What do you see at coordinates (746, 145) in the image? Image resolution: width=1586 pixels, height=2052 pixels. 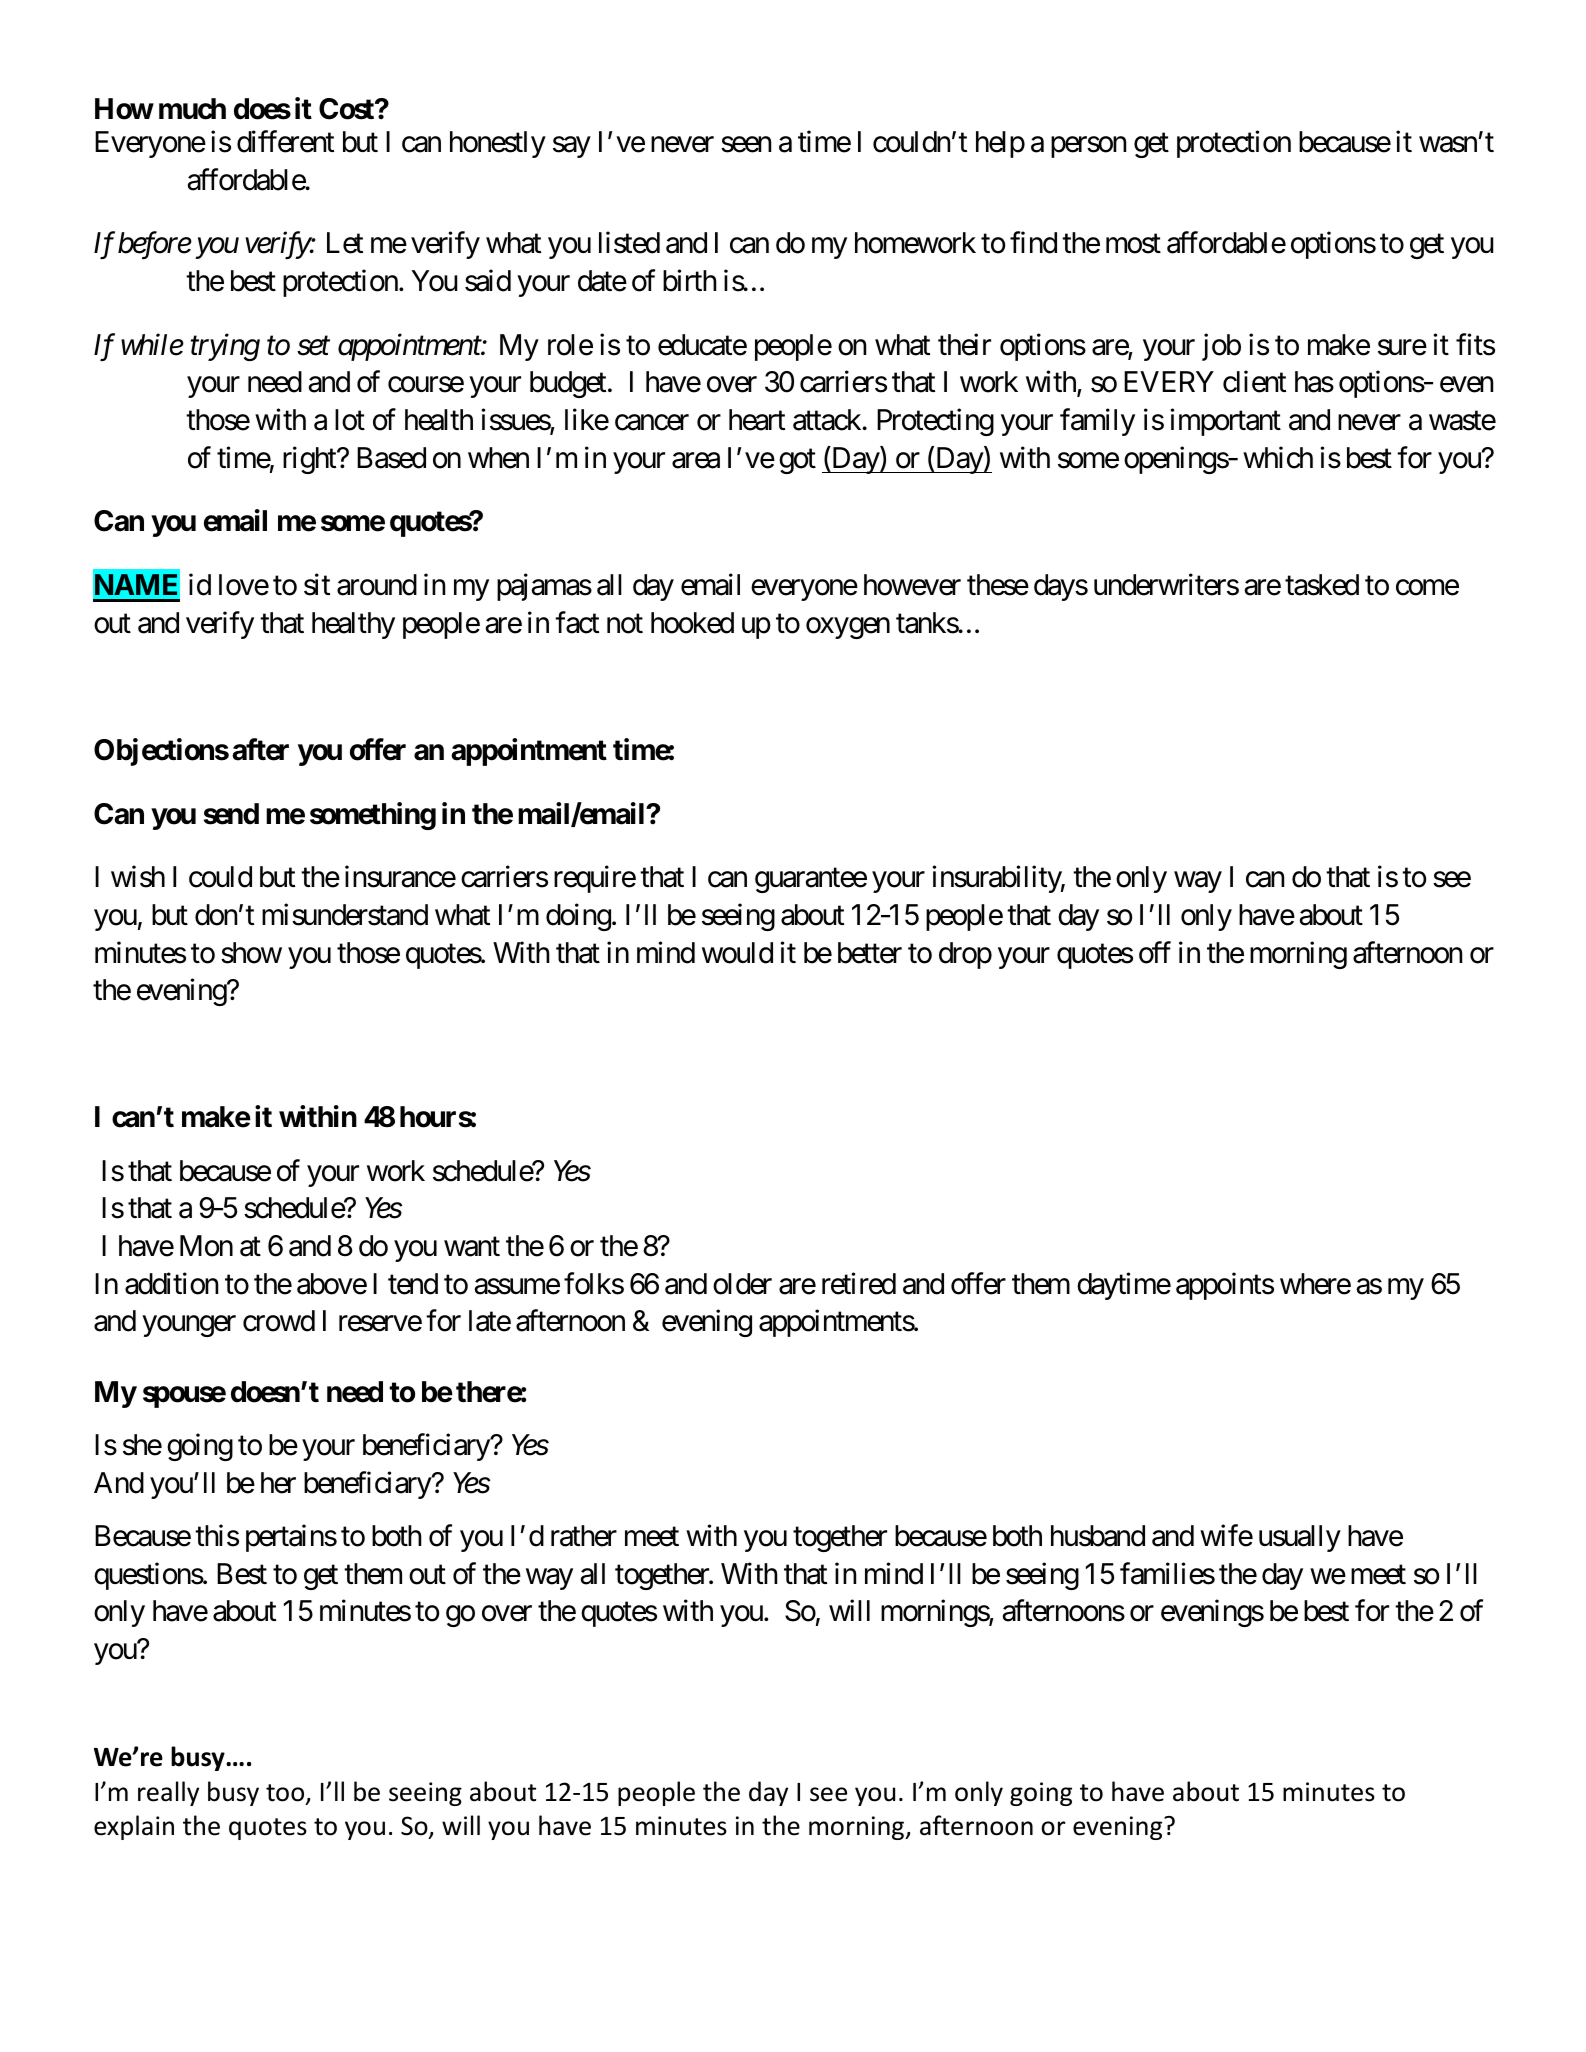 I see `seen` at bounding box center [746, 145].
